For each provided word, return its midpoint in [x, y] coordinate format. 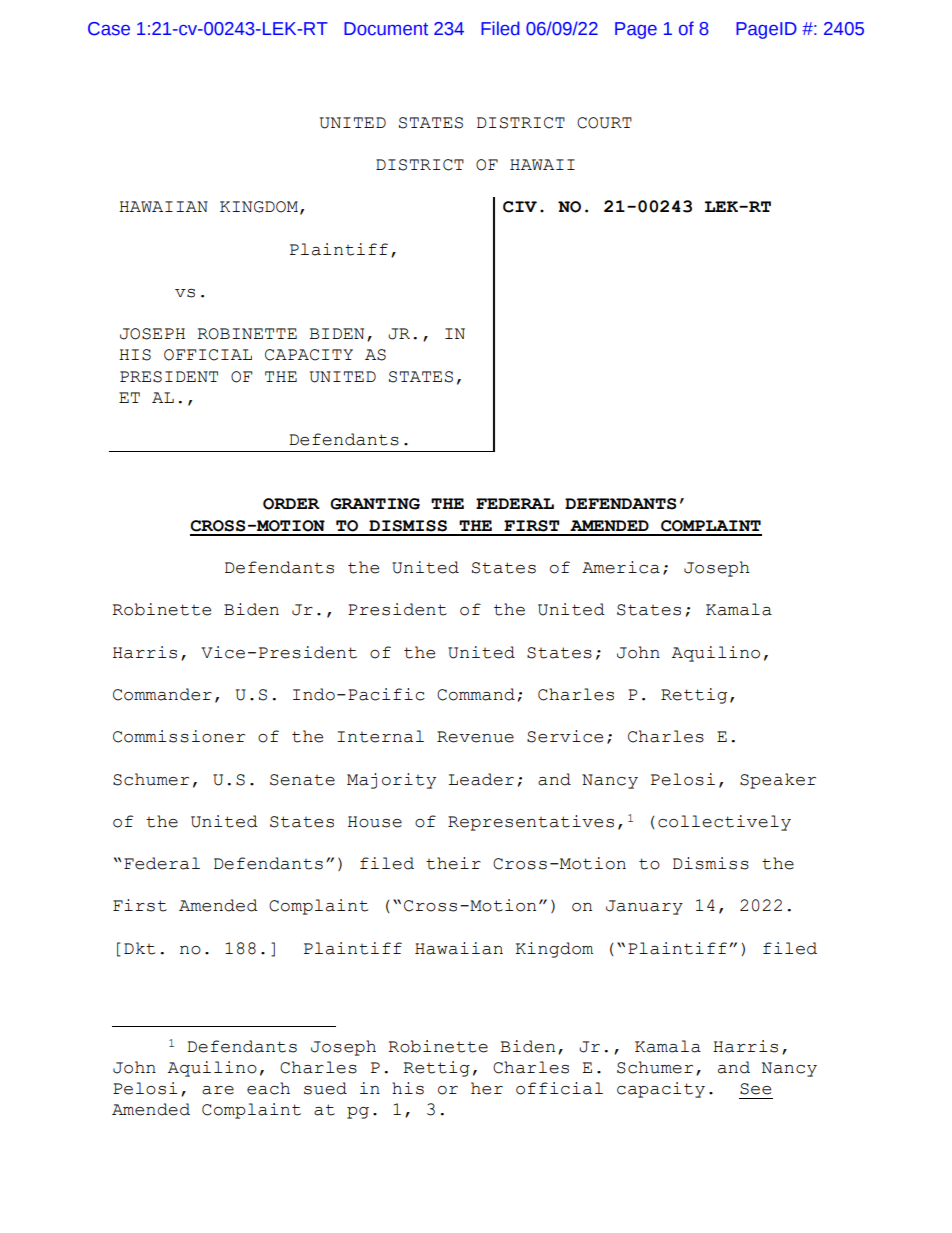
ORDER [291, 504]
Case [109, 29]
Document [386, 29]
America [621, 567]
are [218, 1090]
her [487, 1088]
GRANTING [375, 504]
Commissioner [179, 736]
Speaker [778, 781]
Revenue [475, 737]
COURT [604, 123]
